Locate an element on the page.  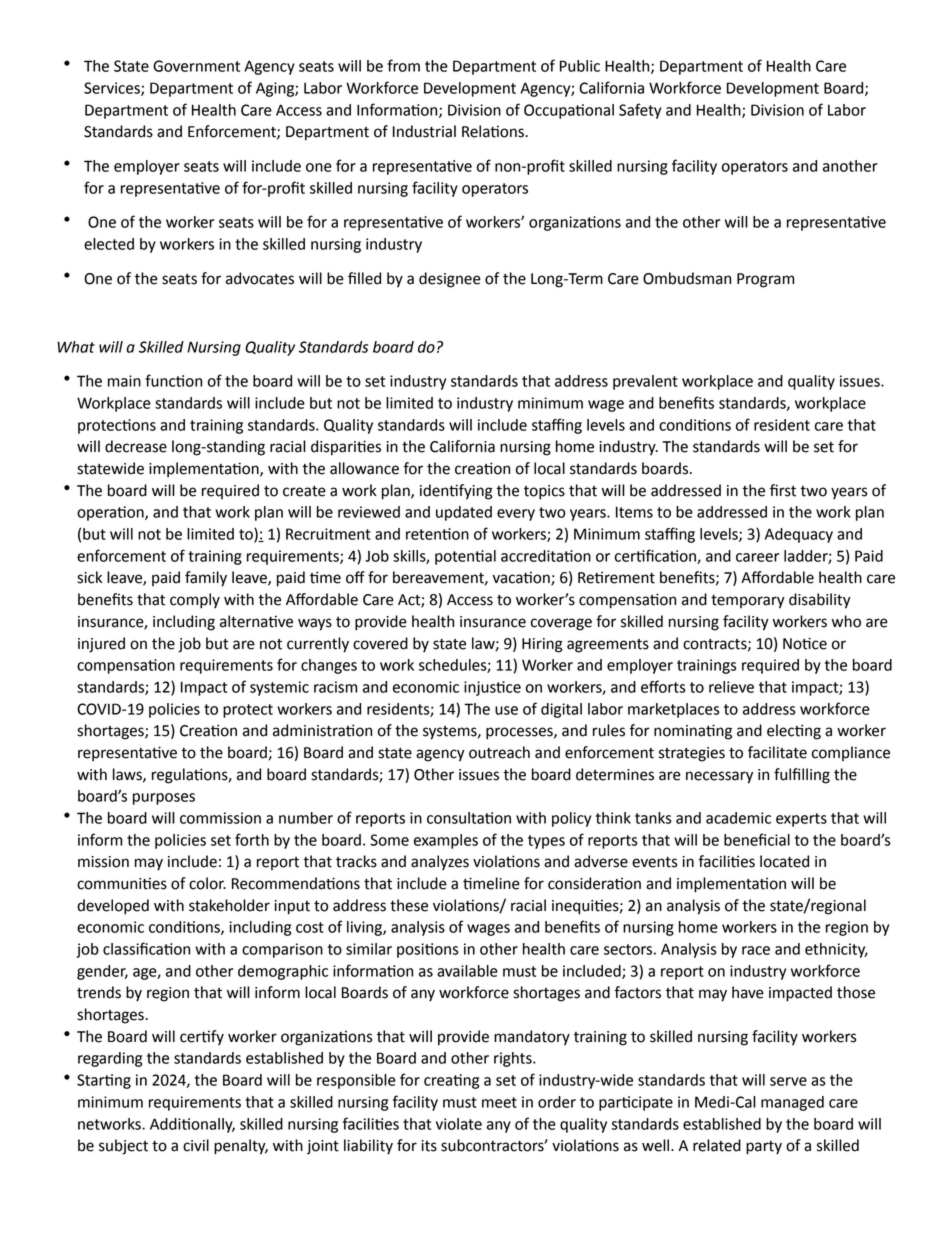
Government is located at coordinates (196, 66).
